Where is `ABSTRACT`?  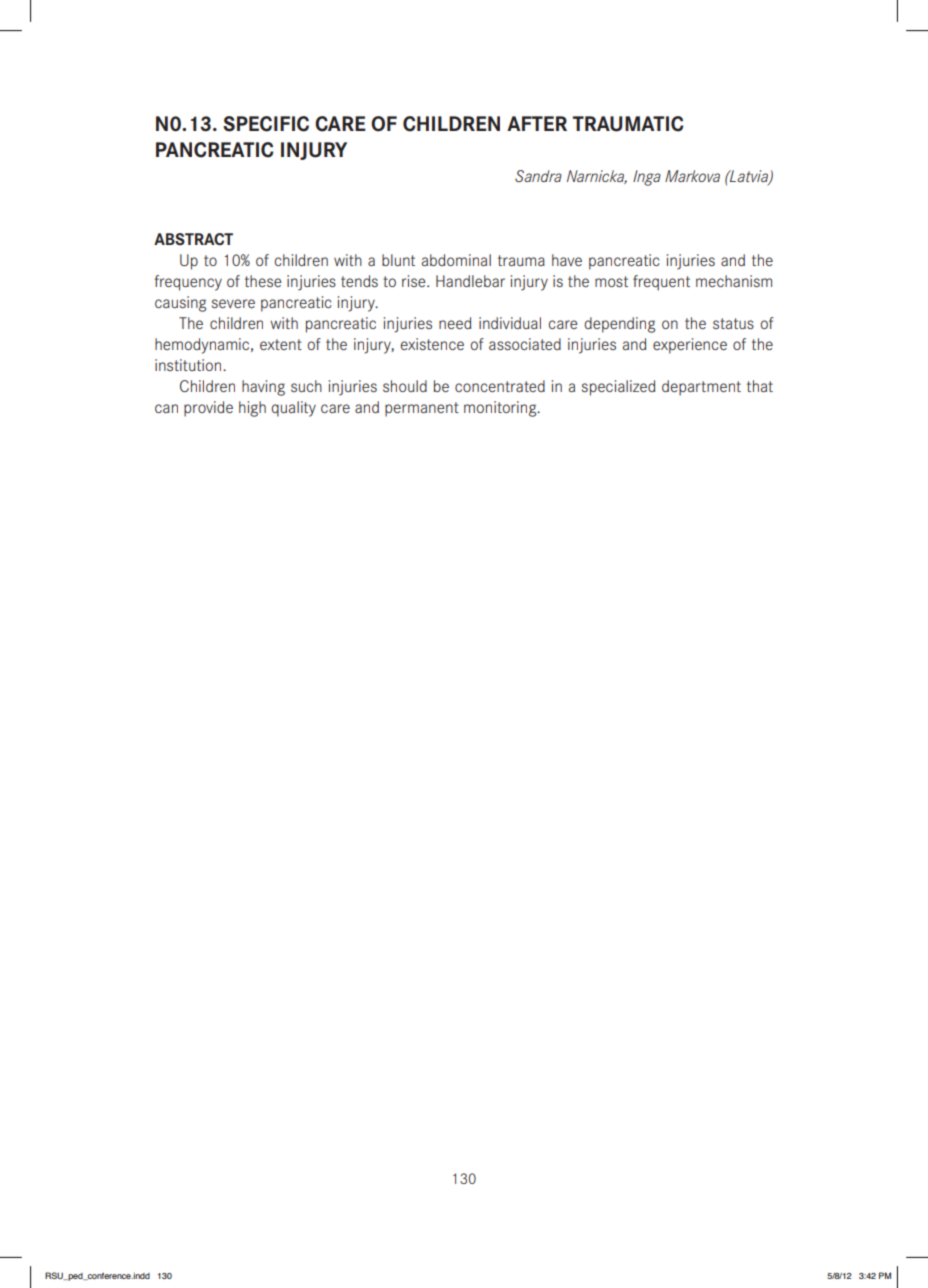
ABSTRACT is located at coordinates (193, 239).
